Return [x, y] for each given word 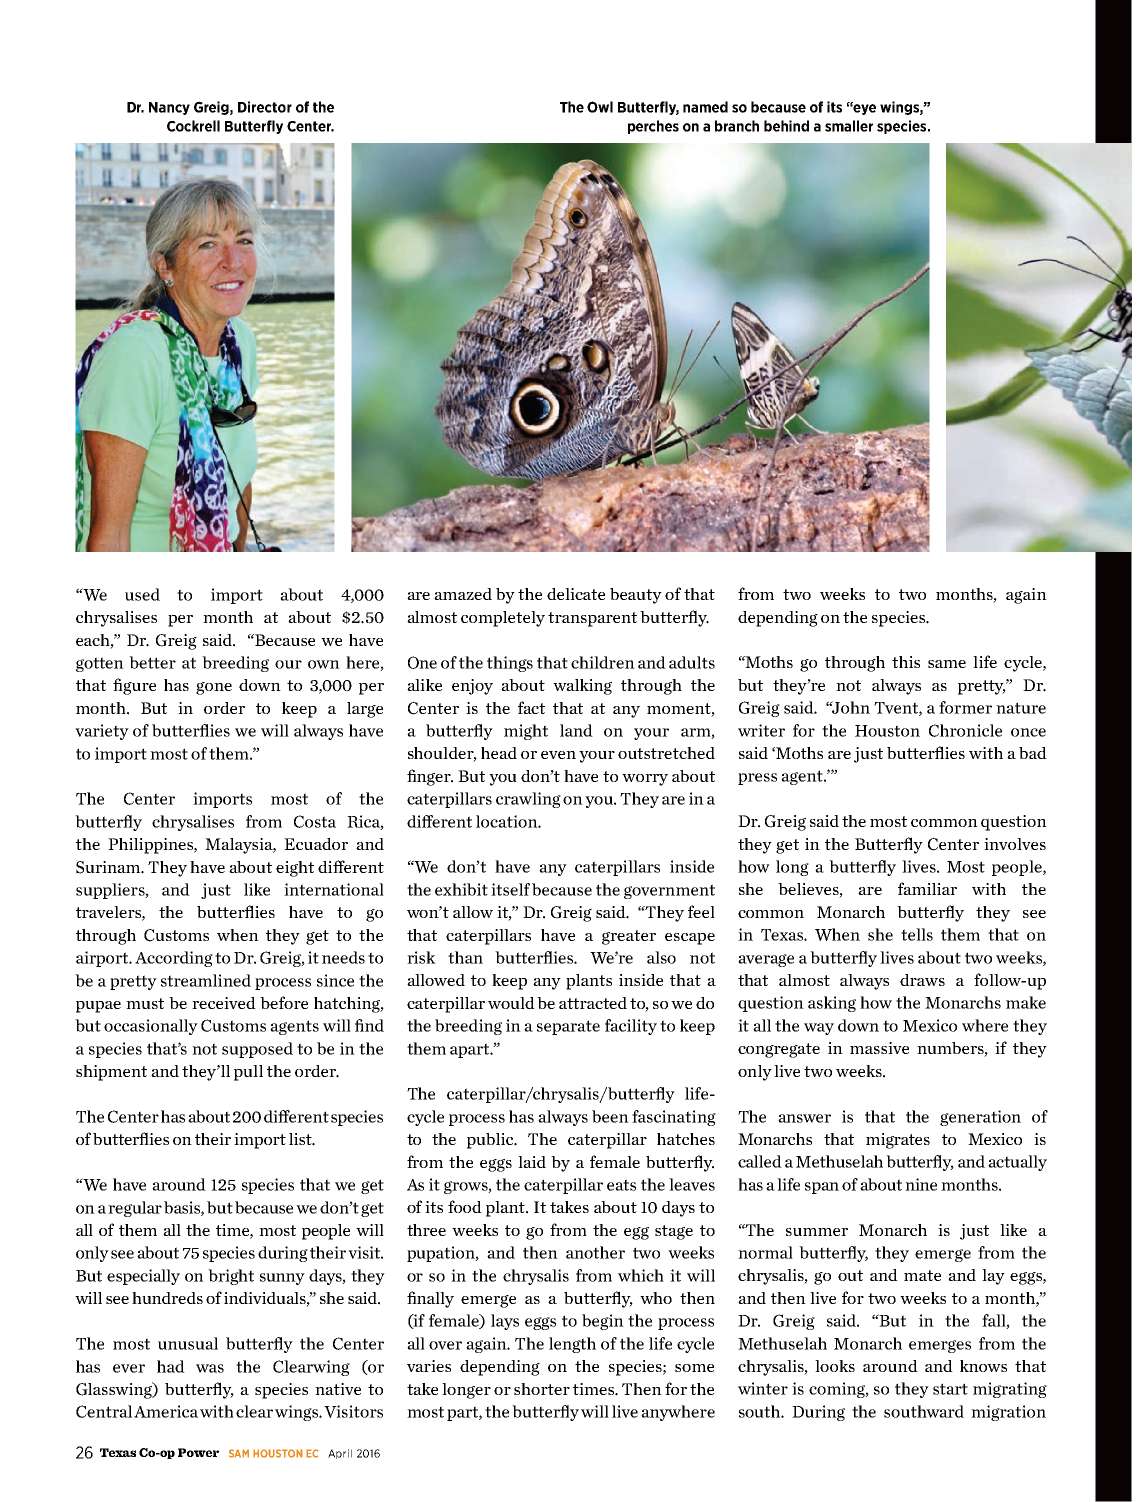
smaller [849, 126]
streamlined [206, 980]
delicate [576, 594]
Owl [600, 107]
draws [922, 980]
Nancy [169, 108]
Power [198, 1452]
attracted [593, 1003]
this [906, 662]
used [142, 594]
